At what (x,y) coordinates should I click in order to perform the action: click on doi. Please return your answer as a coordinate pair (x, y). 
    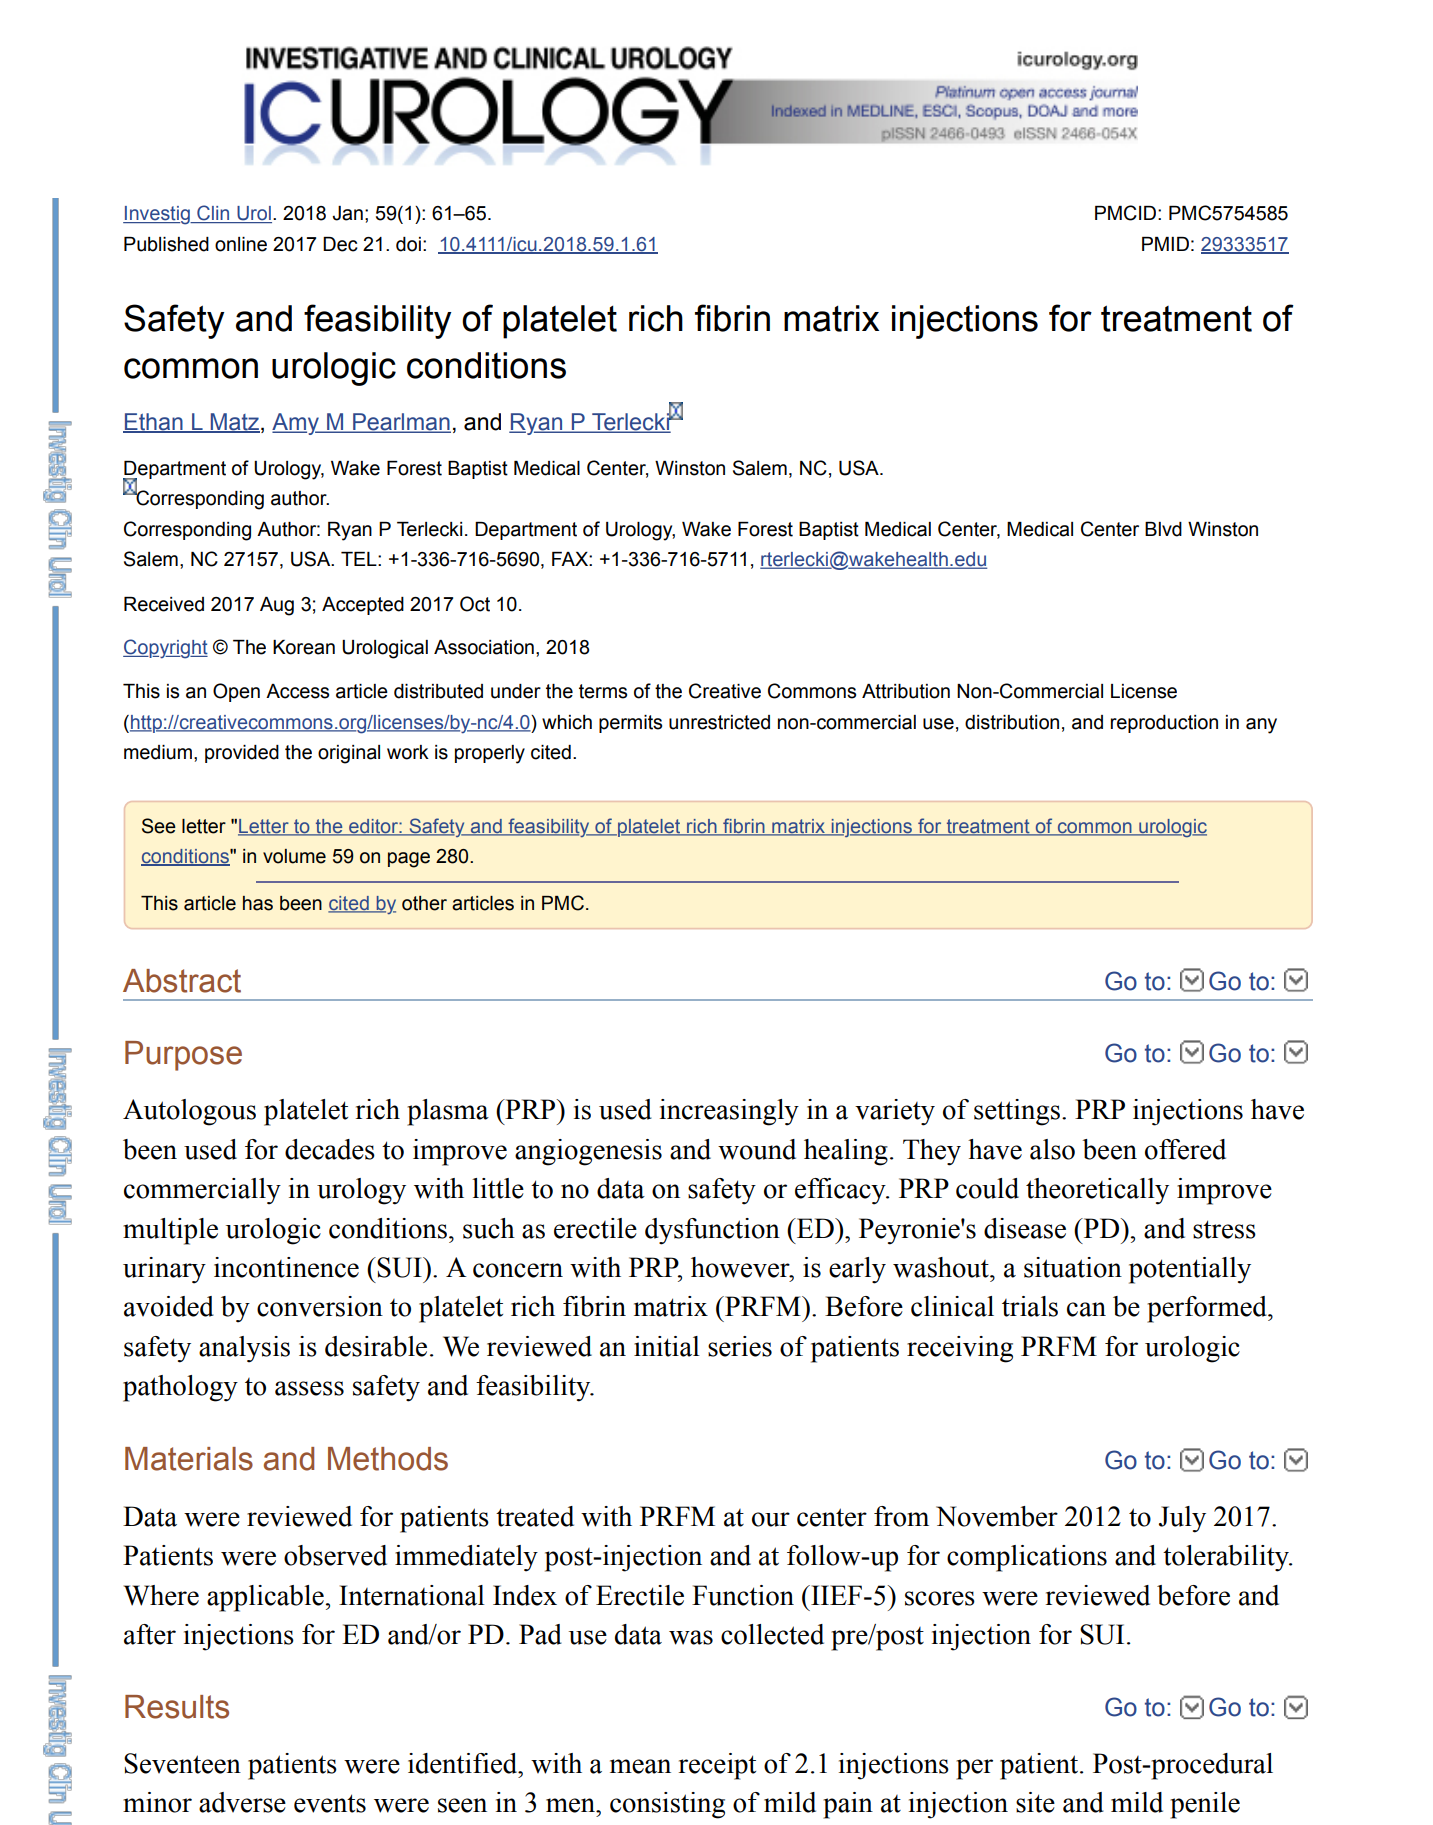
    Looking at the image, I should click on (408, 244).
